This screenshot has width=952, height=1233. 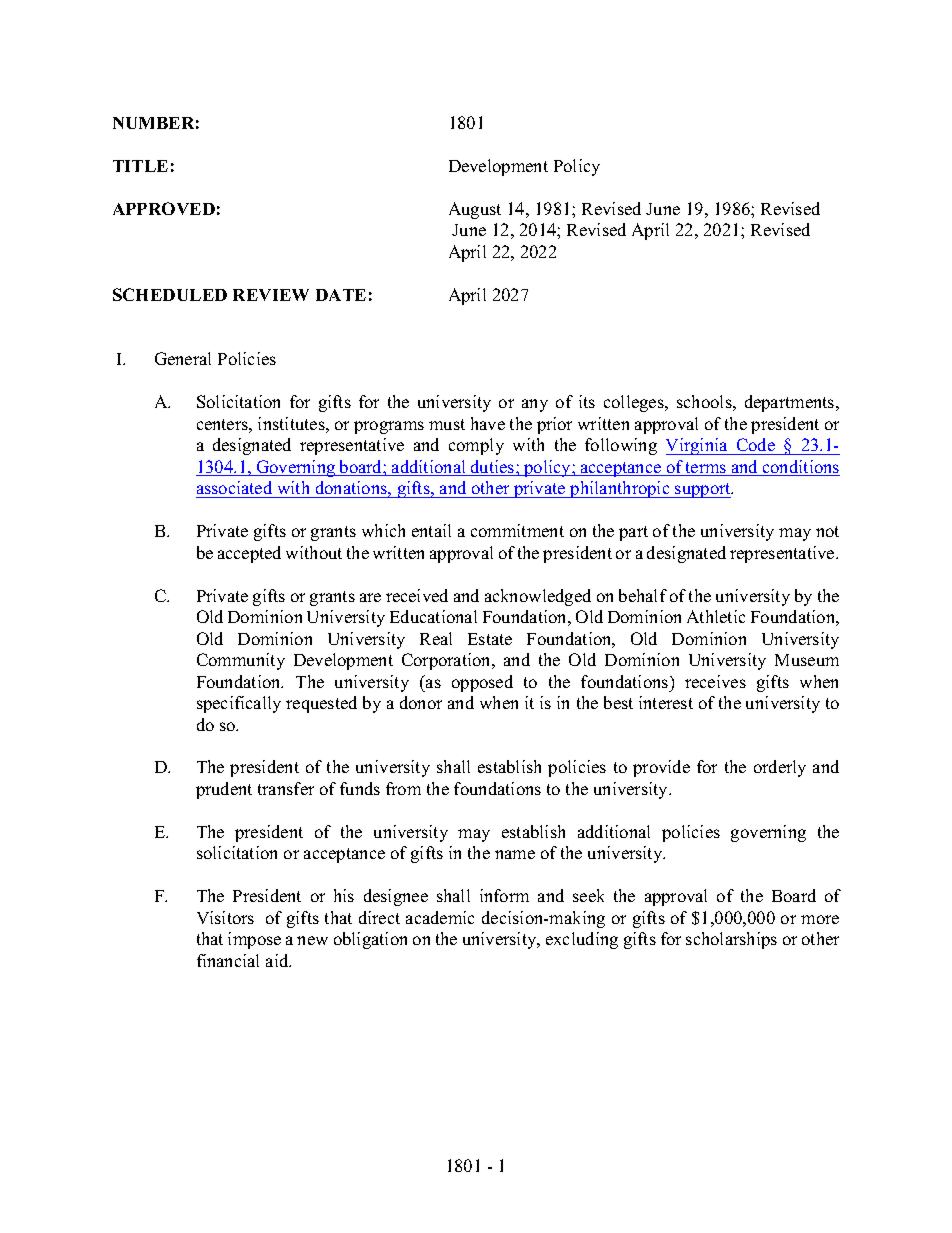 I want to click on academic, so click(x=440, y=917).
